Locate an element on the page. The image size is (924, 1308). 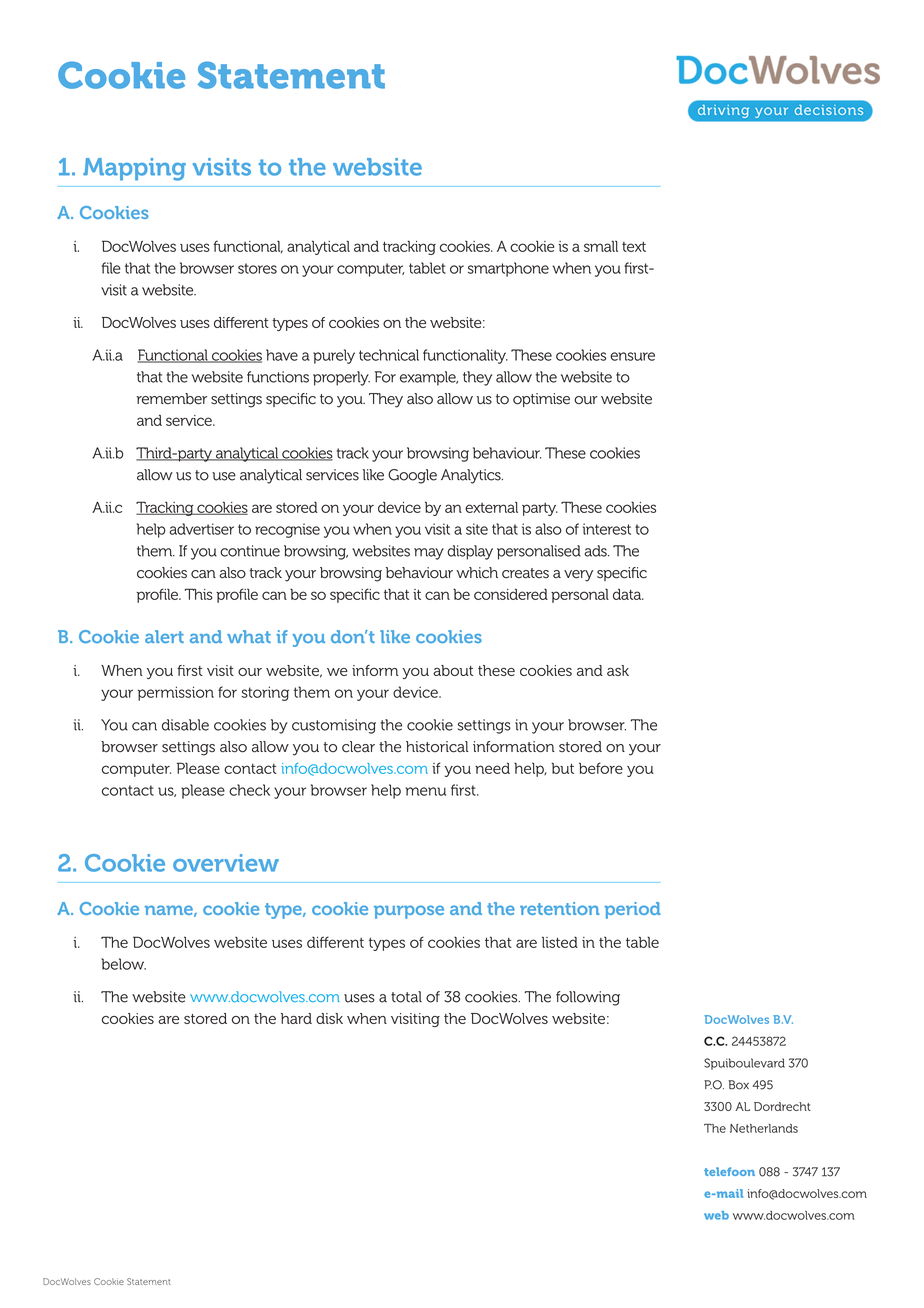
total is located at coordinates (406, 997).
